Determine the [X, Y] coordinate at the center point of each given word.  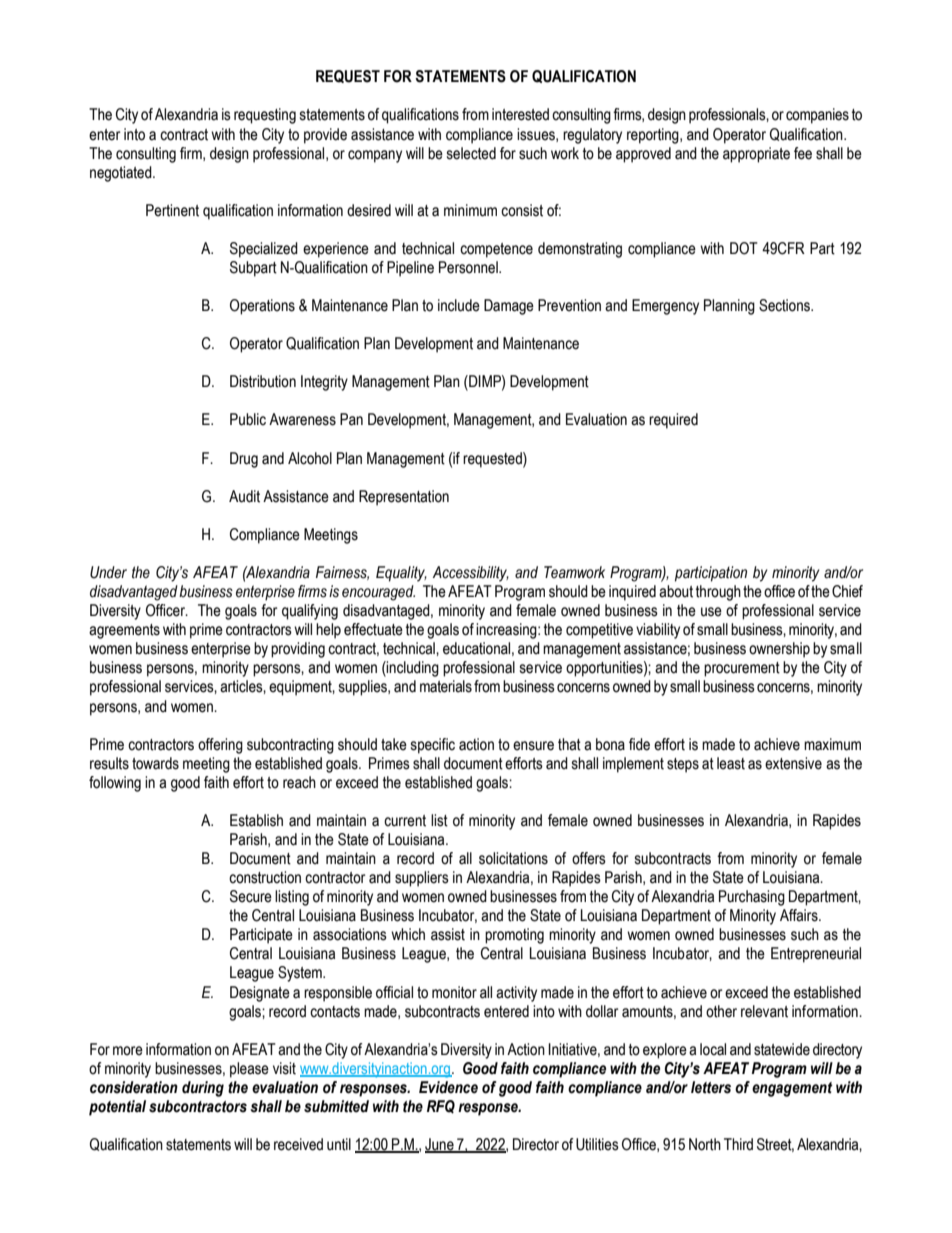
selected [471, 153]
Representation [404, 498]
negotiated [122, 174]
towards [155, 763]
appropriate [756, 155]
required [673, 421]
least [731, 763]
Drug [244, 460]
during [203, 1089]
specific [433, 746]
